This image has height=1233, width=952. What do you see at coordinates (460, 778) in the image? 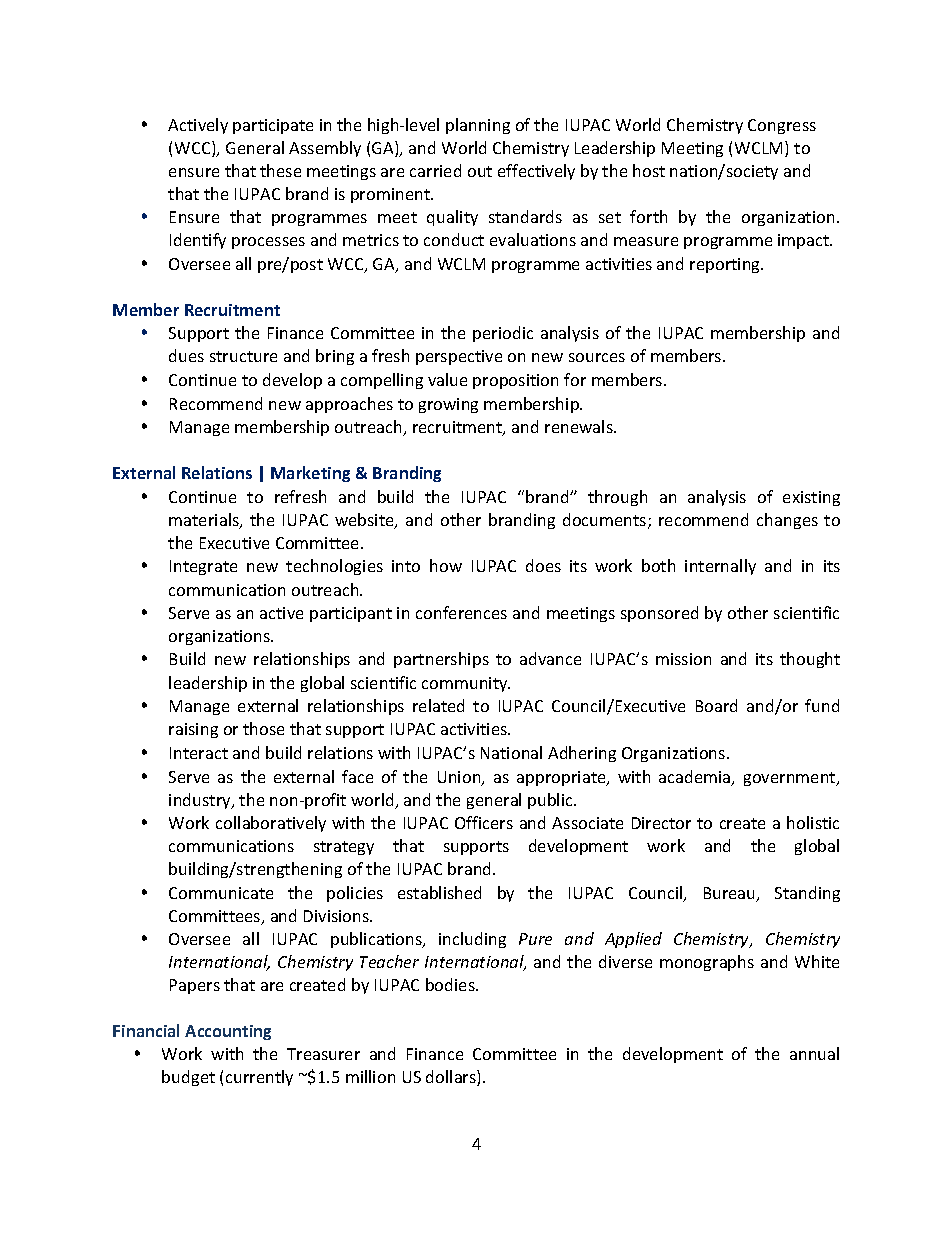
I see `Union` at bounding box center [460, 778].
